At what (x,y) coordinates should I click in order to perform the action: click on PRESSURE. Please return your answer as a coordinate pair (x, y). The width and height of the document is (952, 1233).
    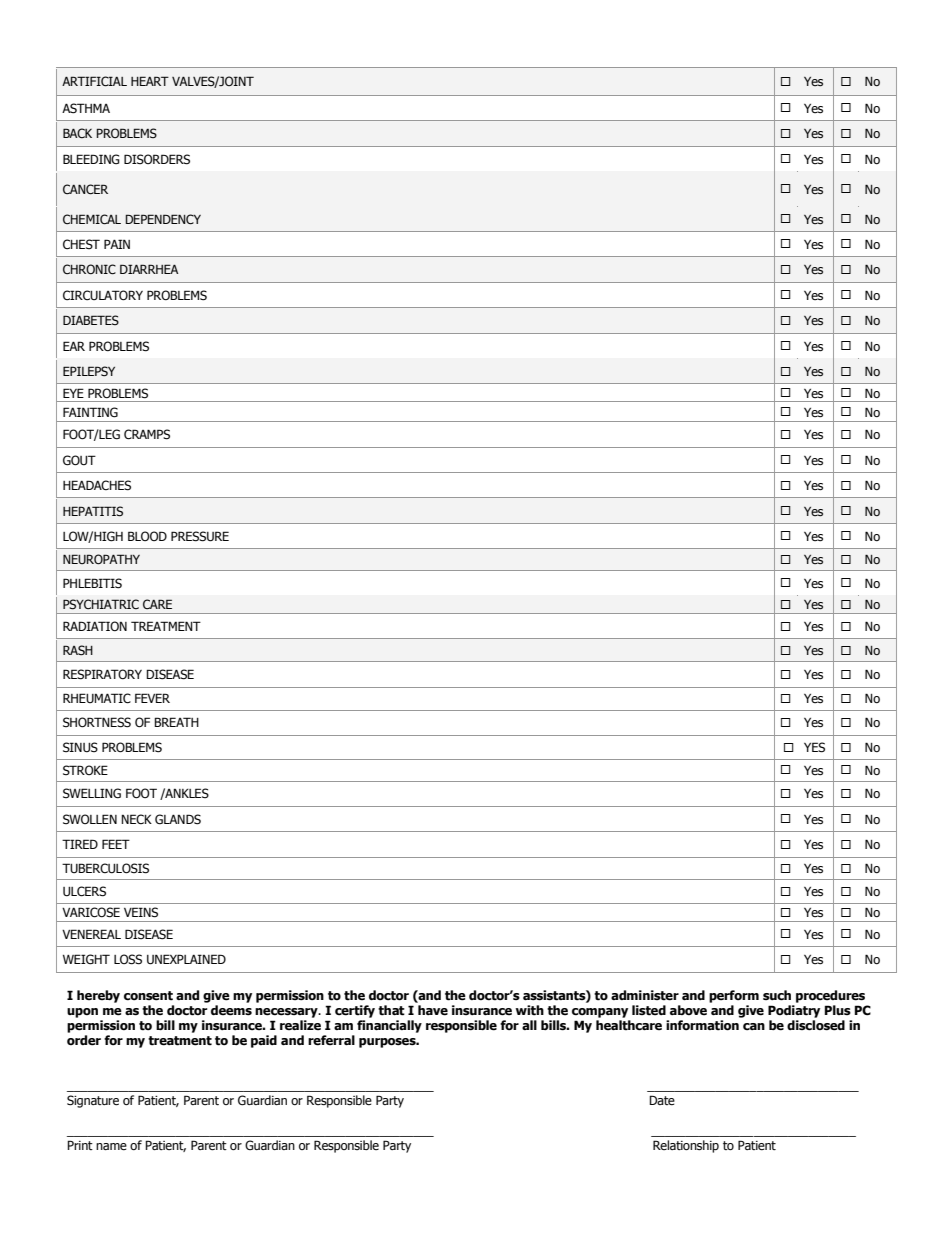
    Looking at the image, I should click on (200, 536).
